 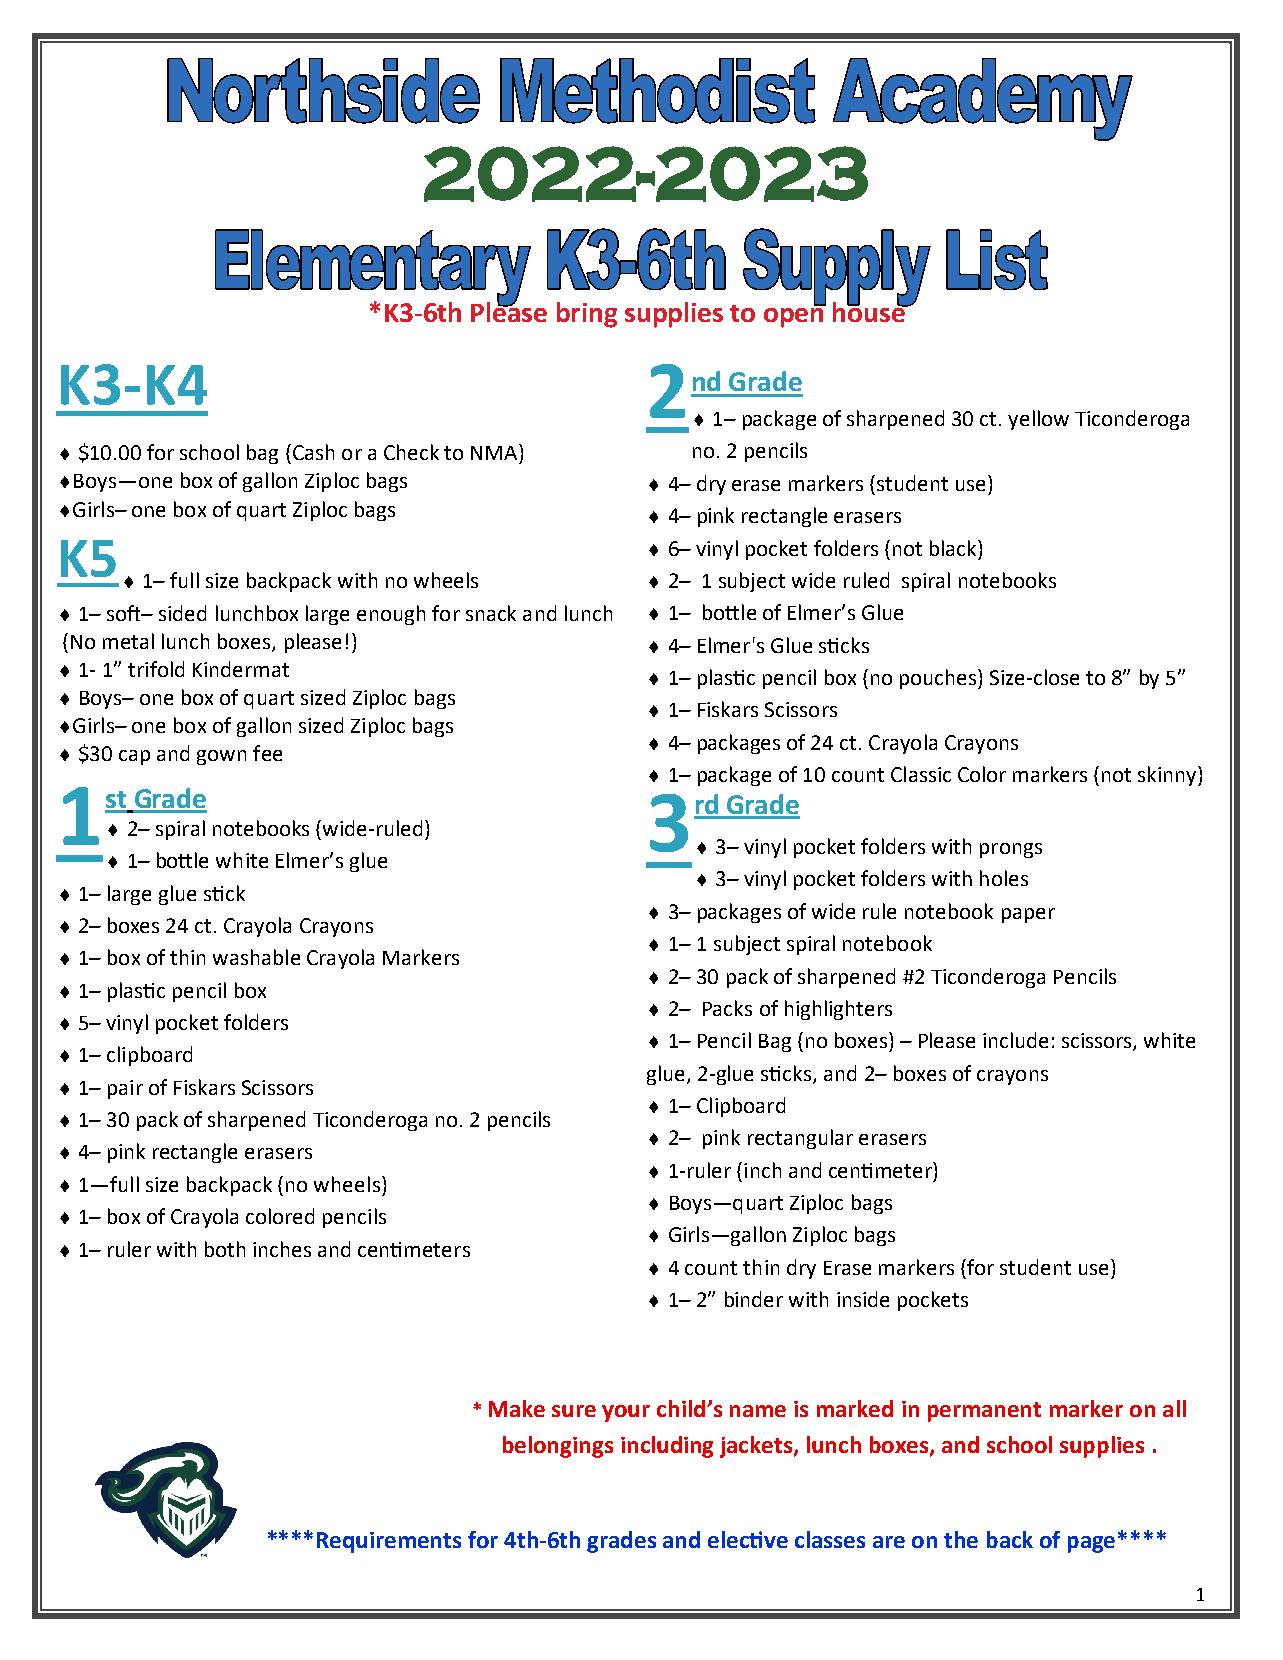 I want to click on Requirements, so click(x=389, y=1542).
